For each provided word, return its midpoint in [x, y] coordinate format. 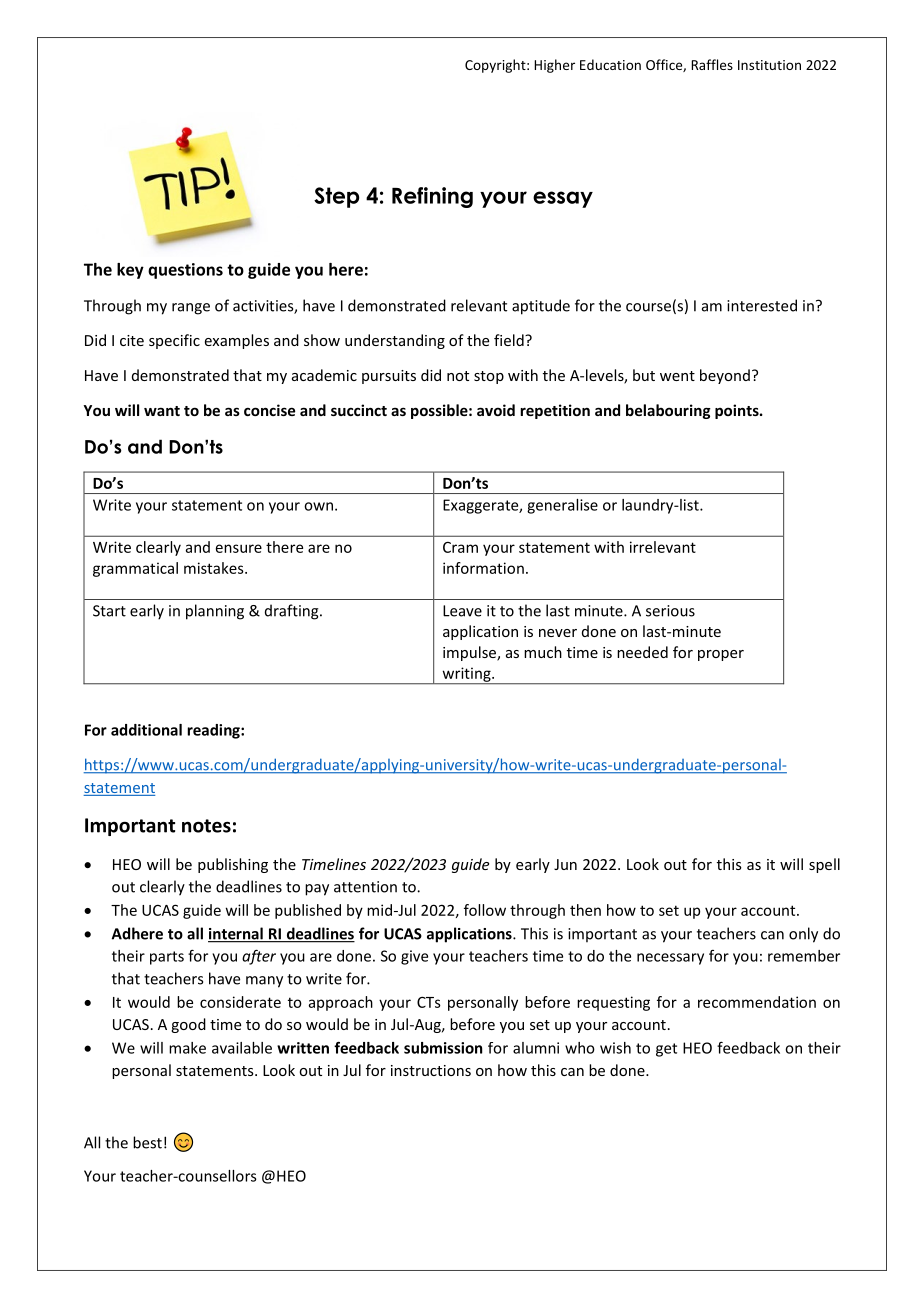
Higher [554, 66]
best [147, 1142]
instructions [431, 1070]
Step [336, 197]
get [666, 1050]
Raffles [712, 64]
